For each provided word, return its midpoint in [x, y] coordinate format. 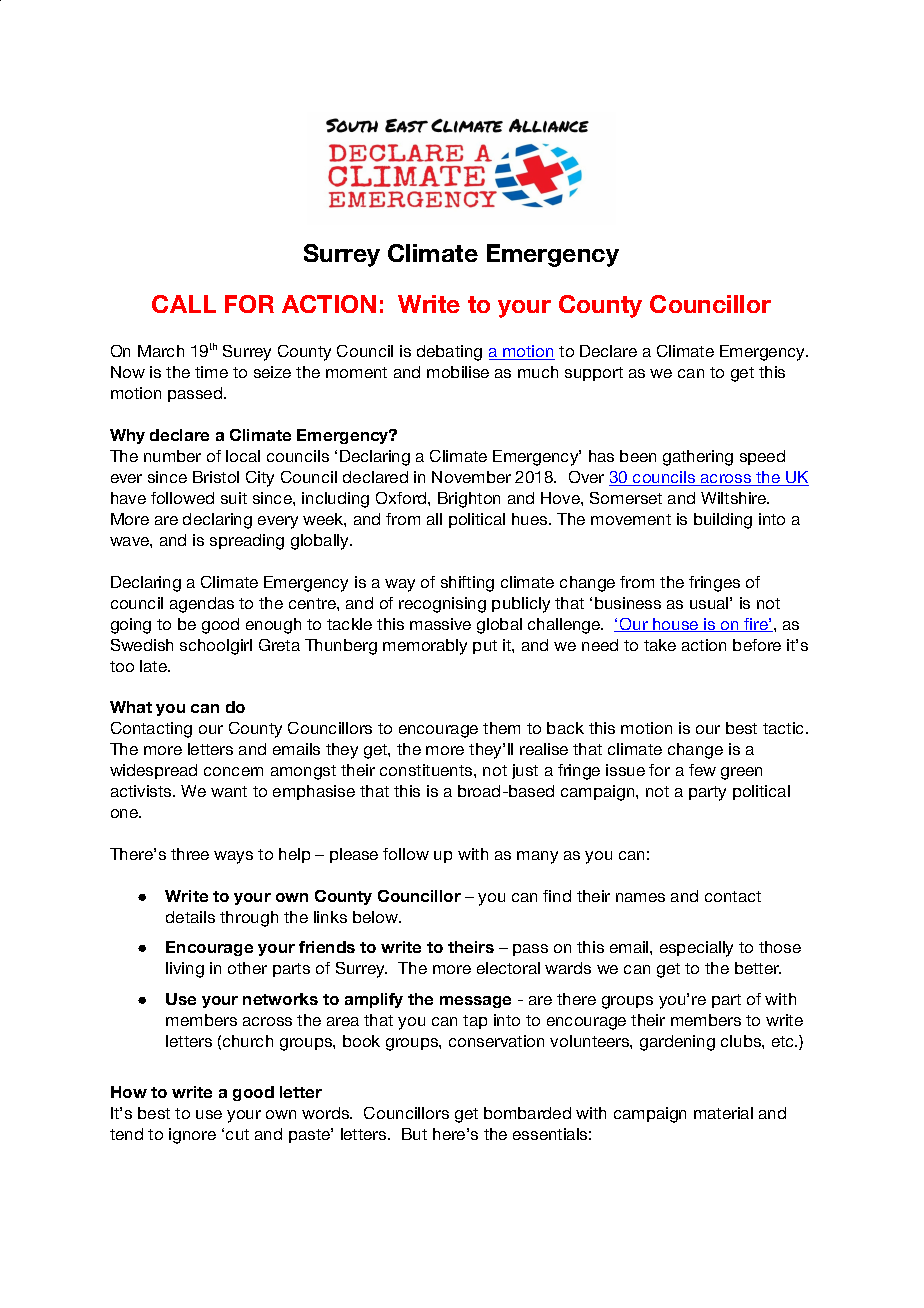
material [723, 1113]
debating [449, 353]
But [414, 1134]
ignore [192, 1136]
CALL [184, 304]
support [594, 374]
